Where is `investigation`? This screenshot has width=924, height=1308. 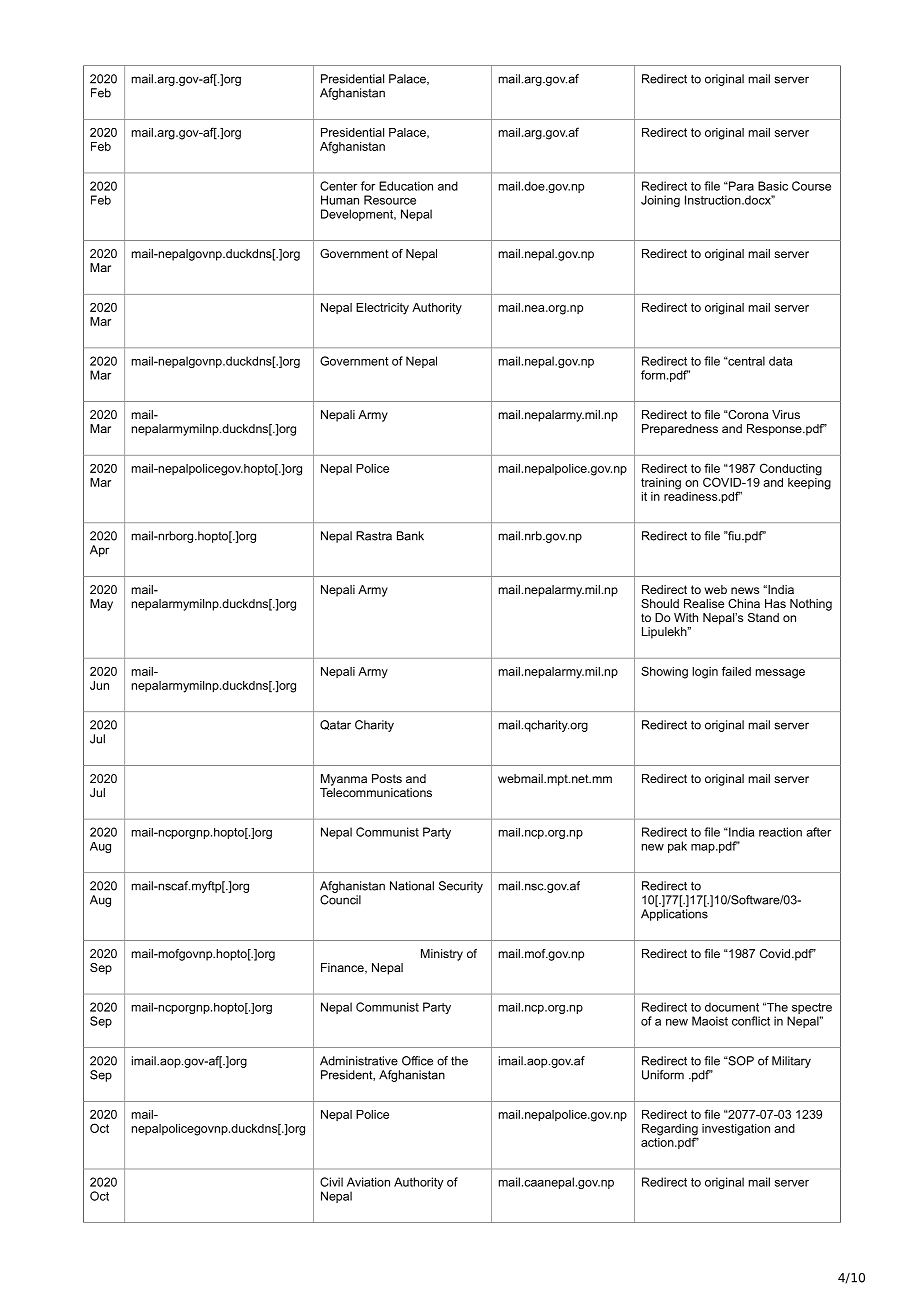
investigation is located at coordinates (736, 1130).
